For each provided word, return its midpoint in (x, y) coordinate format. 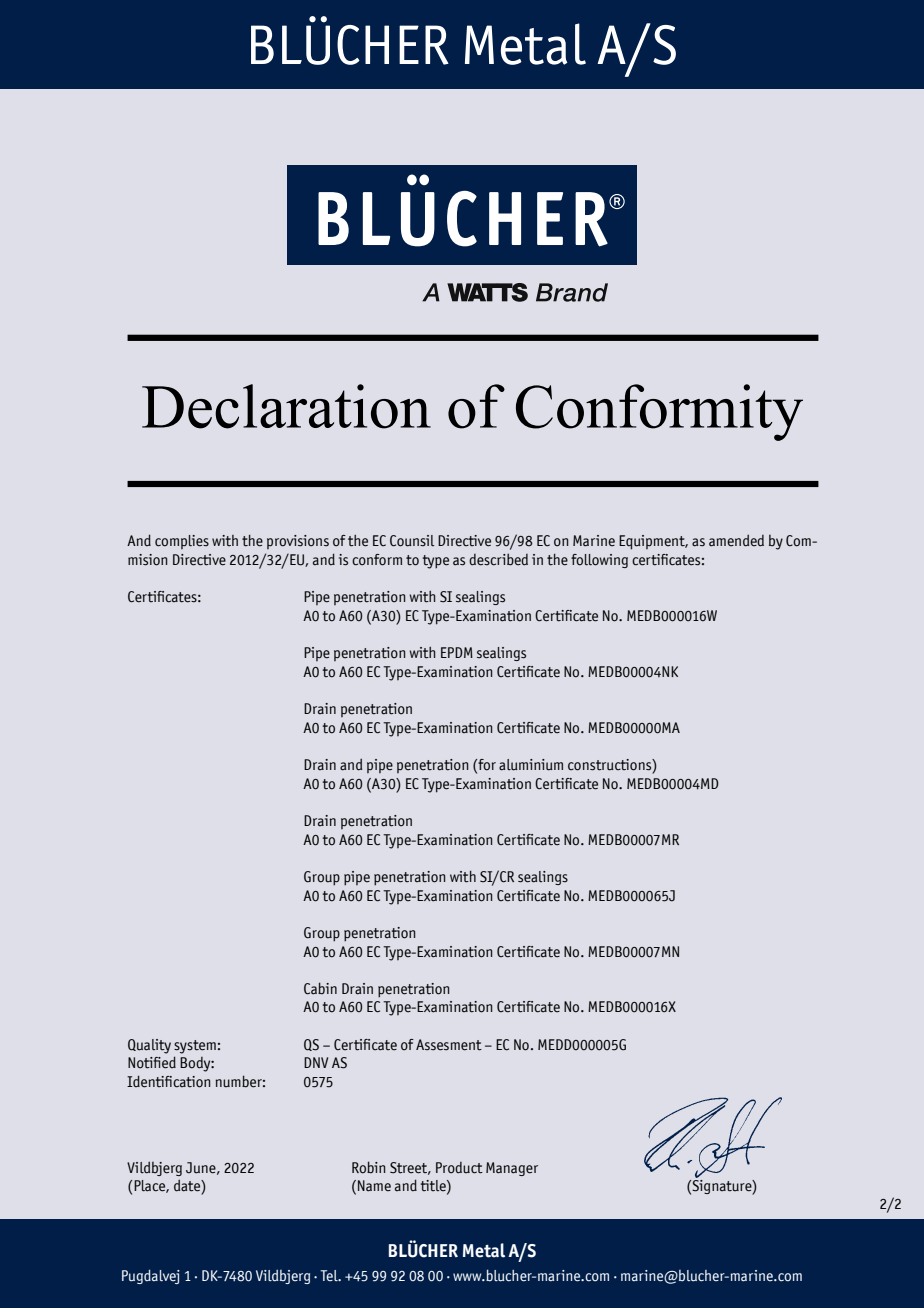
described (498, 559)
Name (374, 1186)
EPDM (457, 652)
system (195, 1047)
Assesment (449, 1045)
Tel (330, 1275)
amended (736, 540)
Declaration (286, 406)
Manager (512, 1169)
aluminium (531, 765)
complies (182, 542)
